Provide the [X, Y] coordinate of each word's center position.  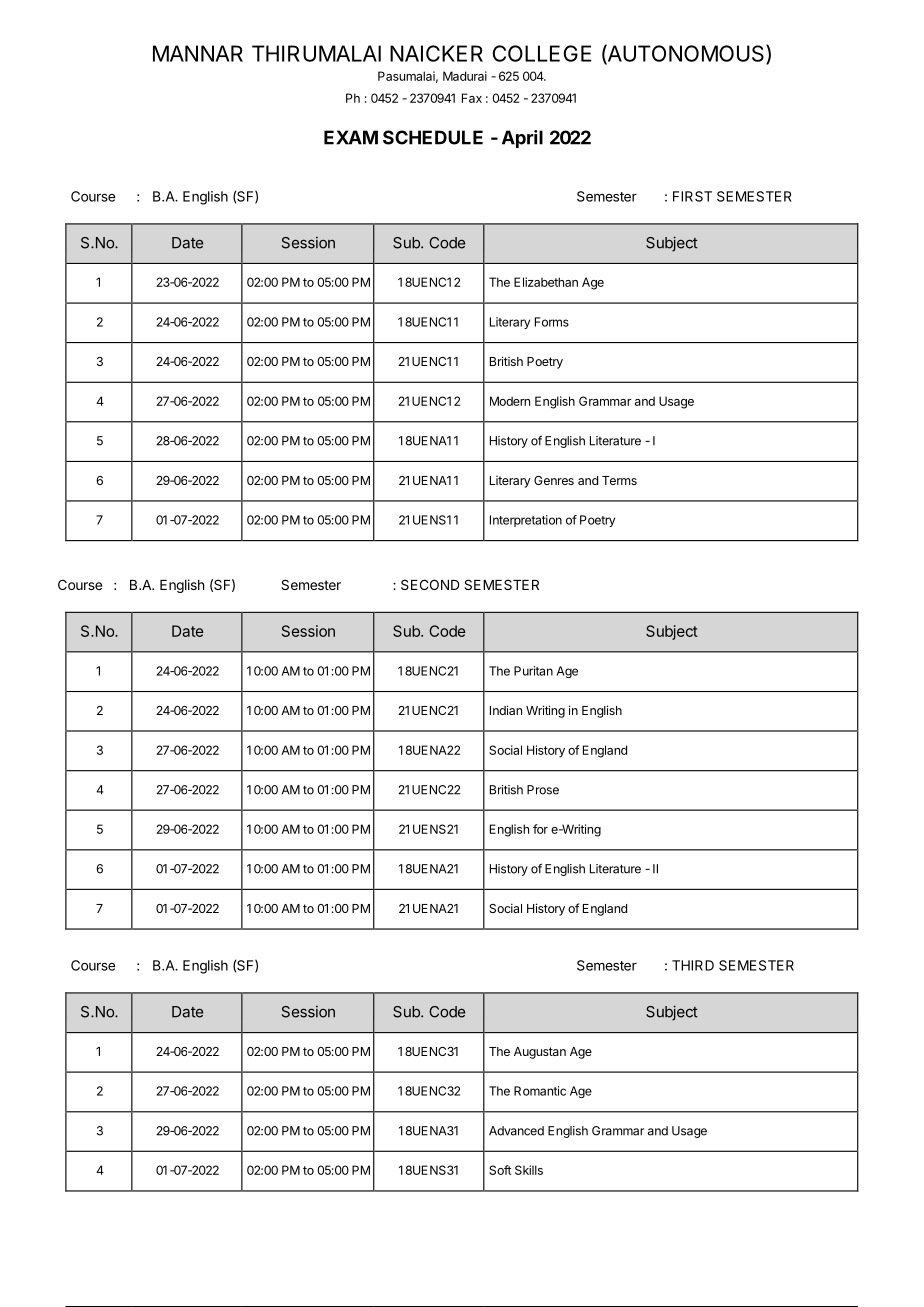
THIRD [693, 965]
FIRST [692, 196]
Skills [529, 1170]
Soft [500, 1170]
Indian [506, 710]
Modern [510, 401]
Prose [543, 790]
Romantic [540, 1091]
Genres [554, 480]
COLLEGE [542, 53]
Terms [619, 480]
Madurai [465, 76]
